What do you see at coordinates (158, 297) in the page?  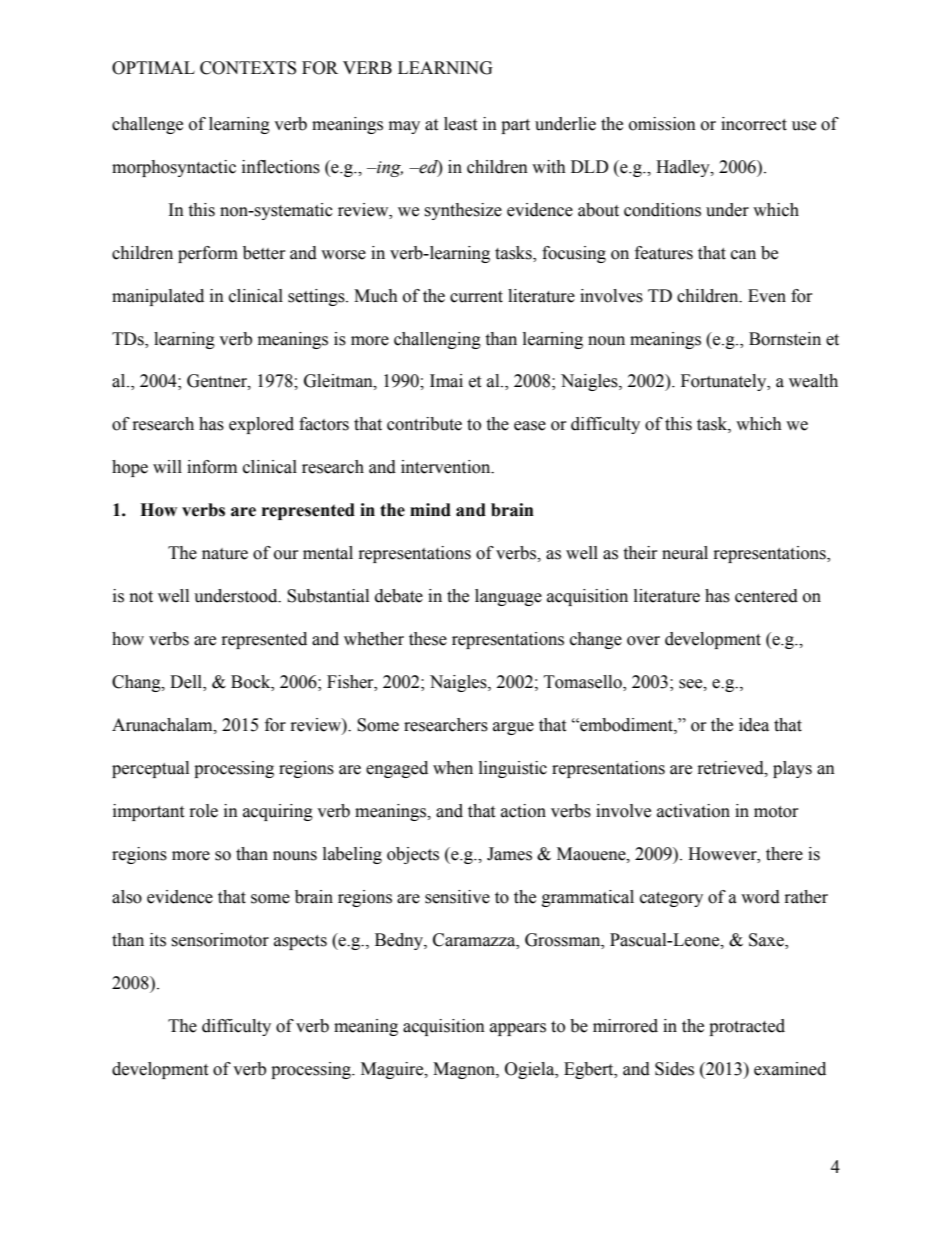 I see `manipulated` at bounding box center [158, 297].
